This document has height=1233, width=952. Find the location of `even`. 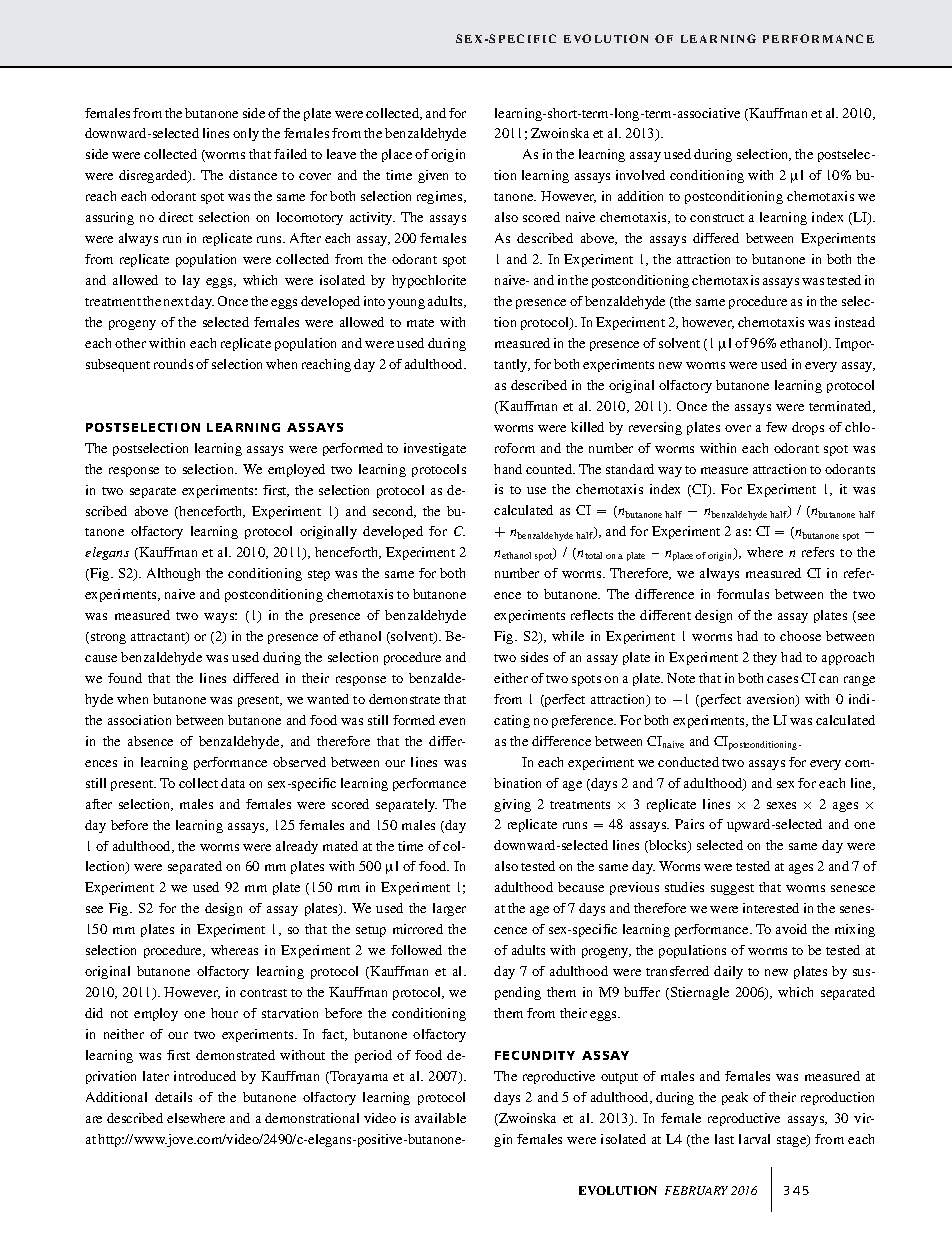

even is located at coordinates (452, 721).
